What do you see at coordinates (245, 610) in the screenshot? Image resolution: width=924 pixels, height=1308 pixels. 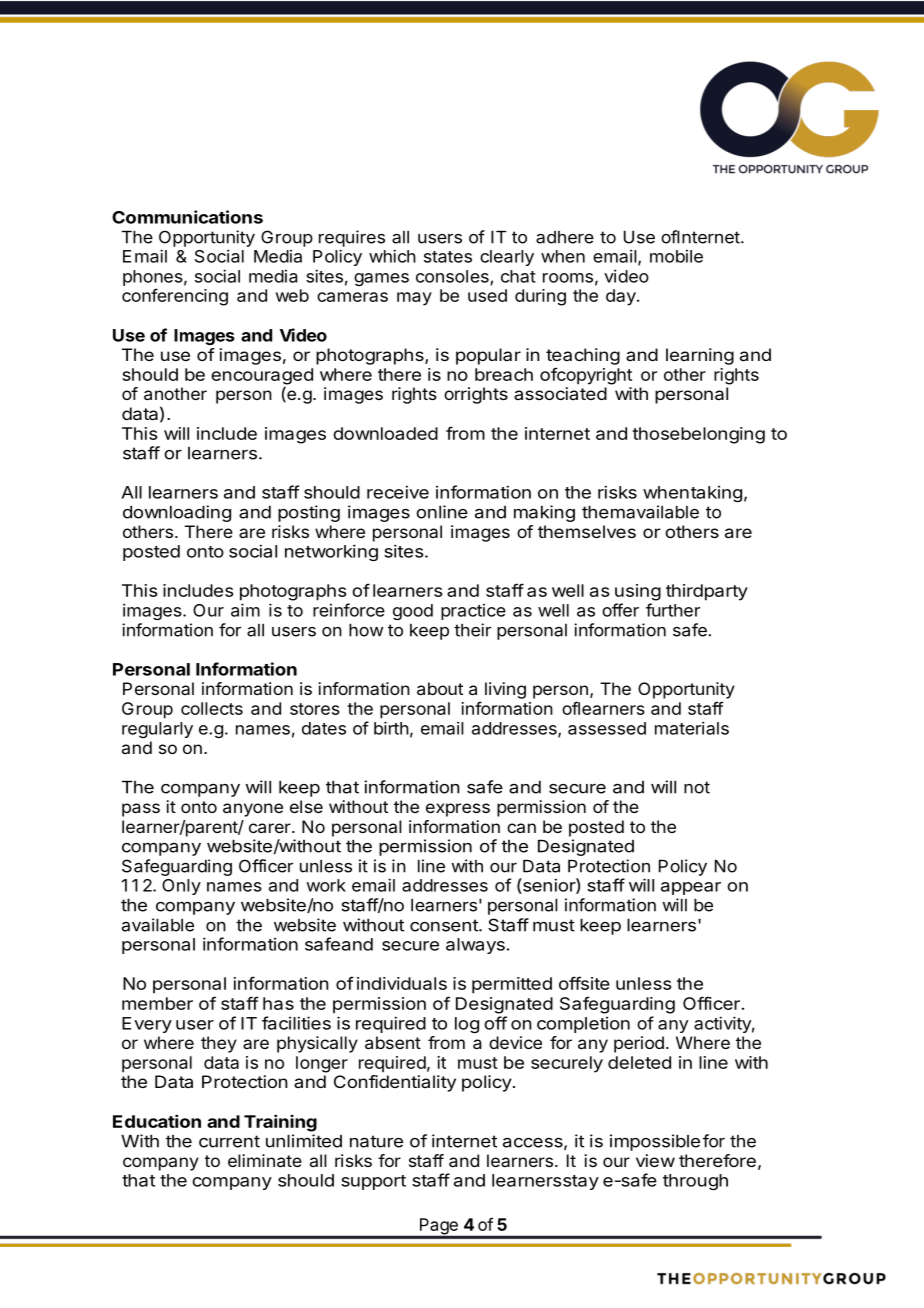 I see `aim` at bounding box center [245, 610].
